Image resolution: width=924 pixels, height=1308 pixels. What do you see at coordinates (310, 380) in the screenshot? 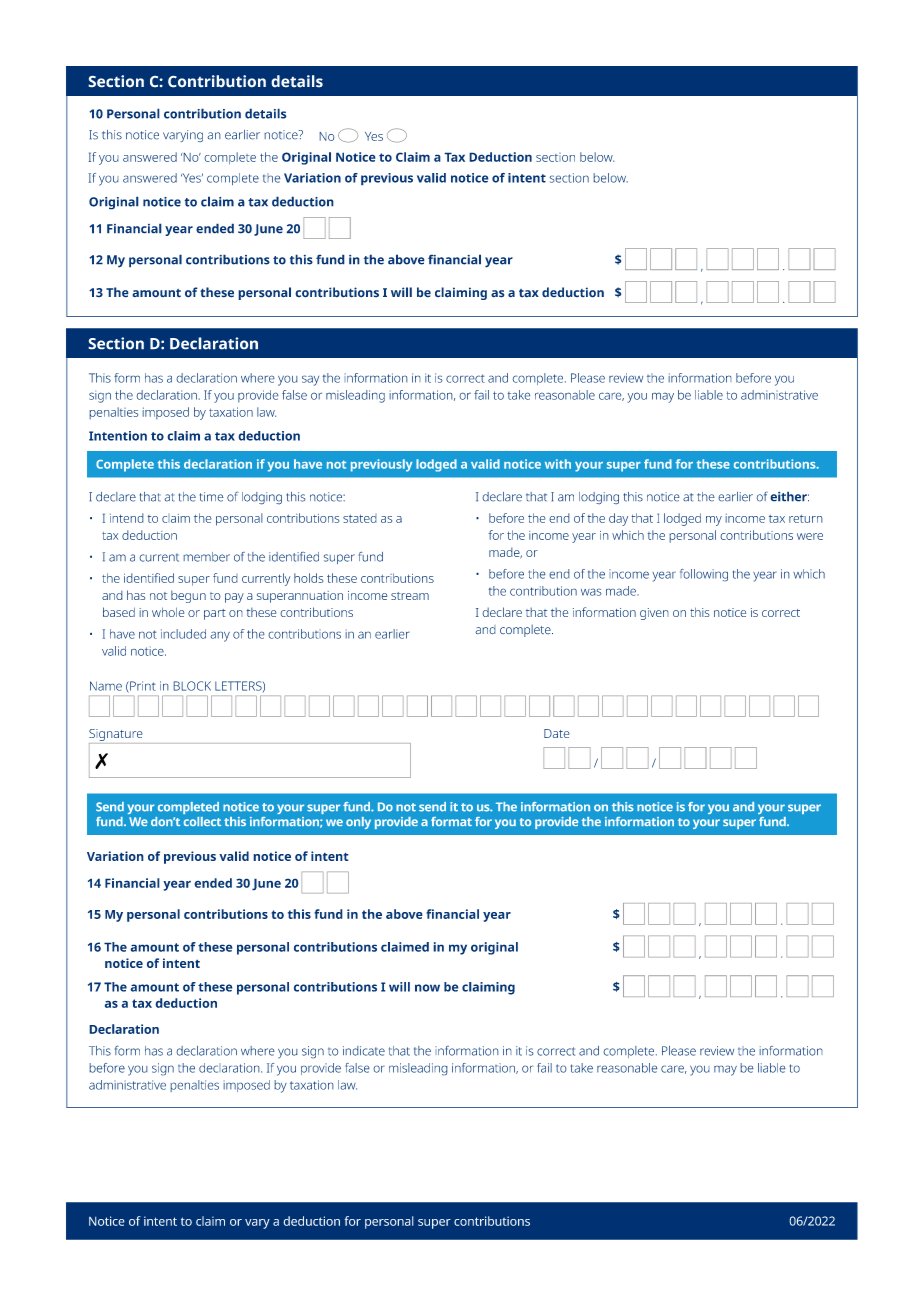
I see `say` at bounding box center [310, 380].
